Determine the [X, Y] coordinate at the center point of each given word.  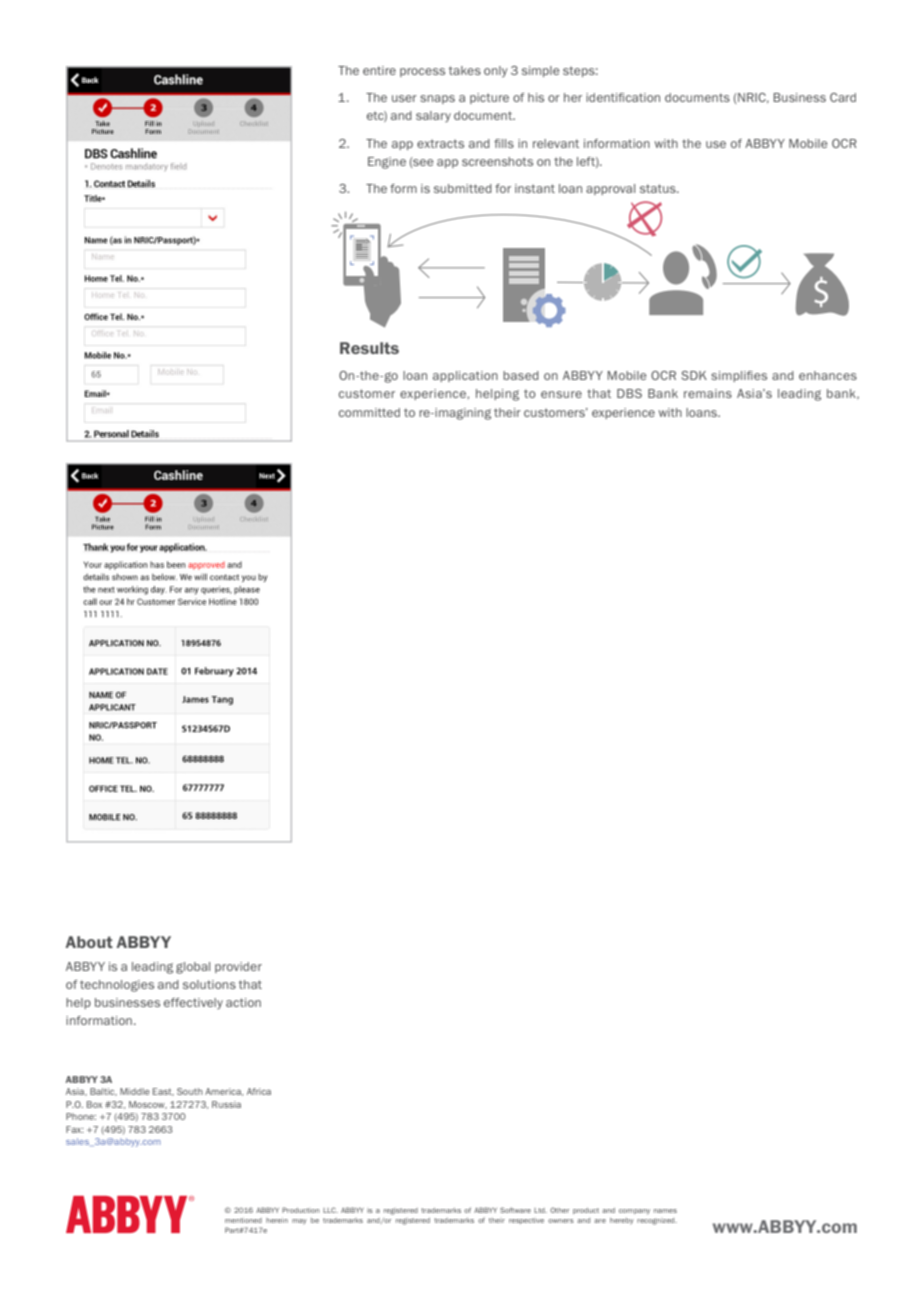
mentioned [243, 1220]
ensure [561, 394]
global [193, 968]
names [665, 1211]
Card [843, 97]
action [243, 1002]
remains [708, 393]
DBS [629, 393]
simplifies [739, 376]
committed [369, 412]
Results [369, 348]
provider [238, 967]
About [89, 942]
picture [489, 98]
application [465, 376]
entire [379, 70]
